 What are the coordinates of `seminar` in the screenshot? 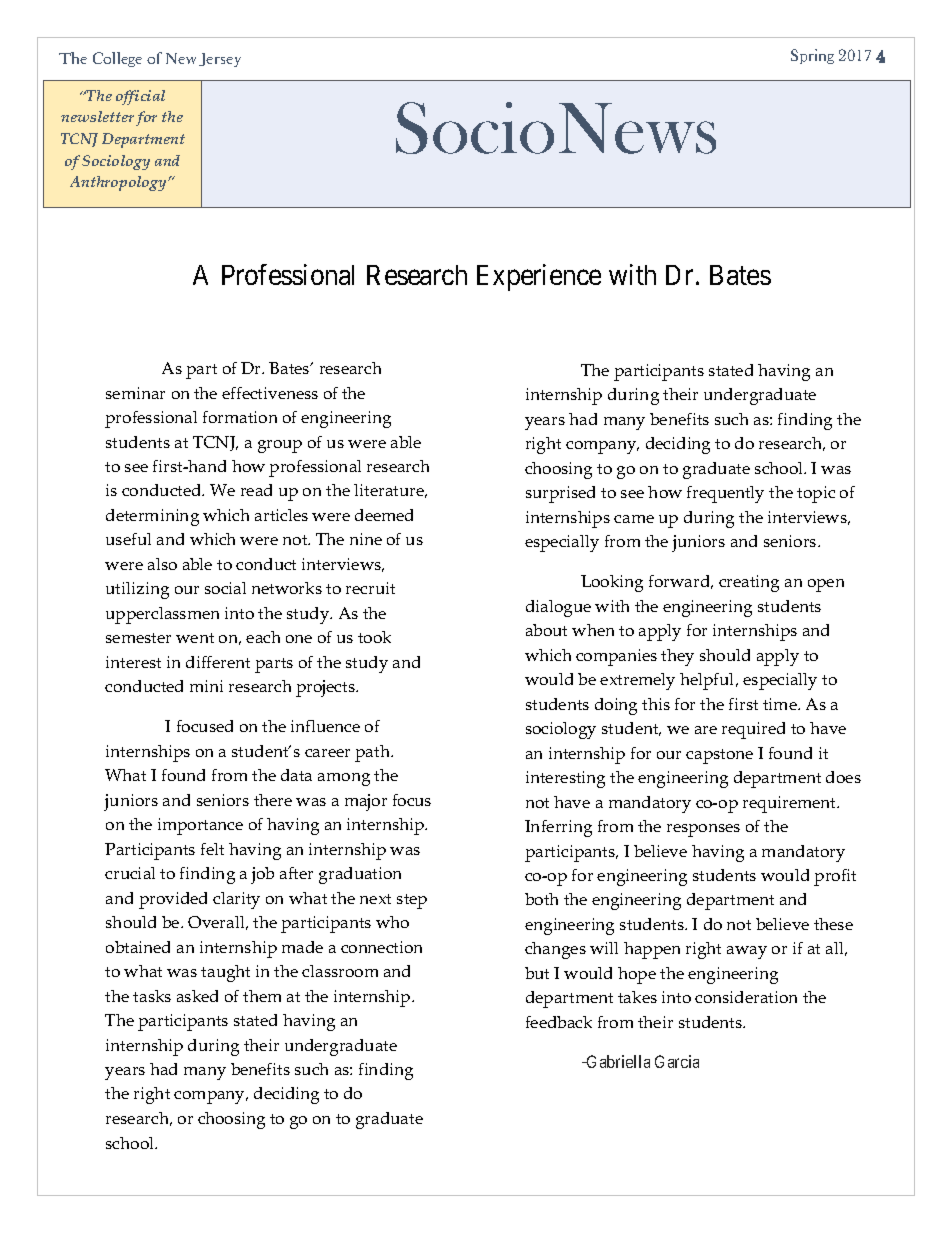 It's located at (135, 393).
